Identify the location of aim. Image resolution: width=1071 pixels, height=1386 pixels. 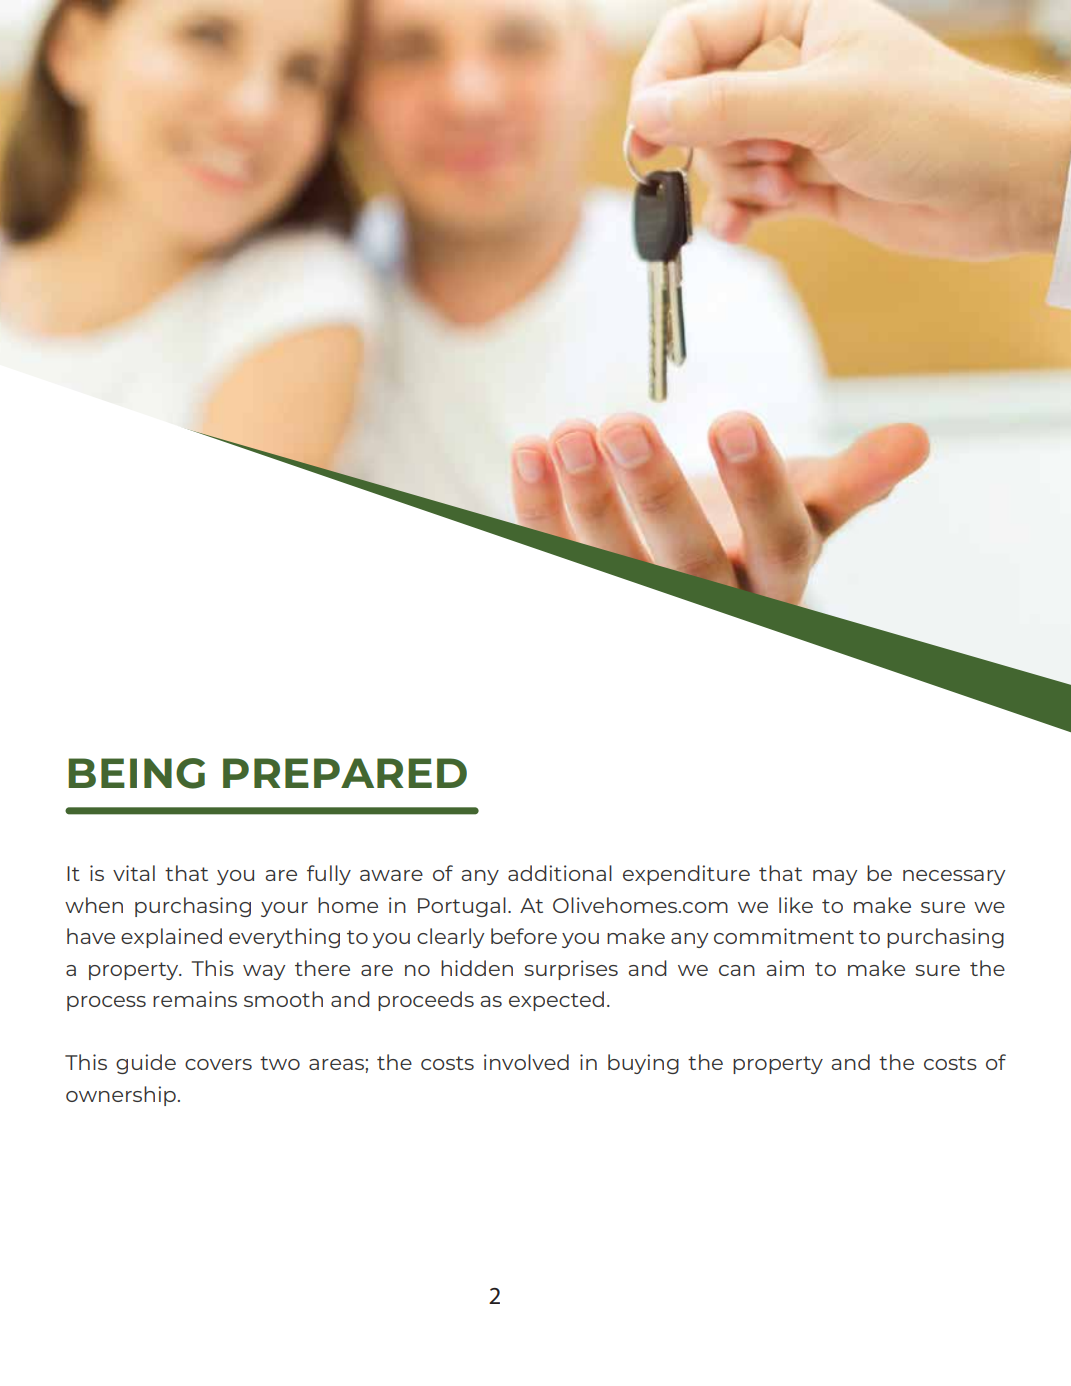
(785, 968).
